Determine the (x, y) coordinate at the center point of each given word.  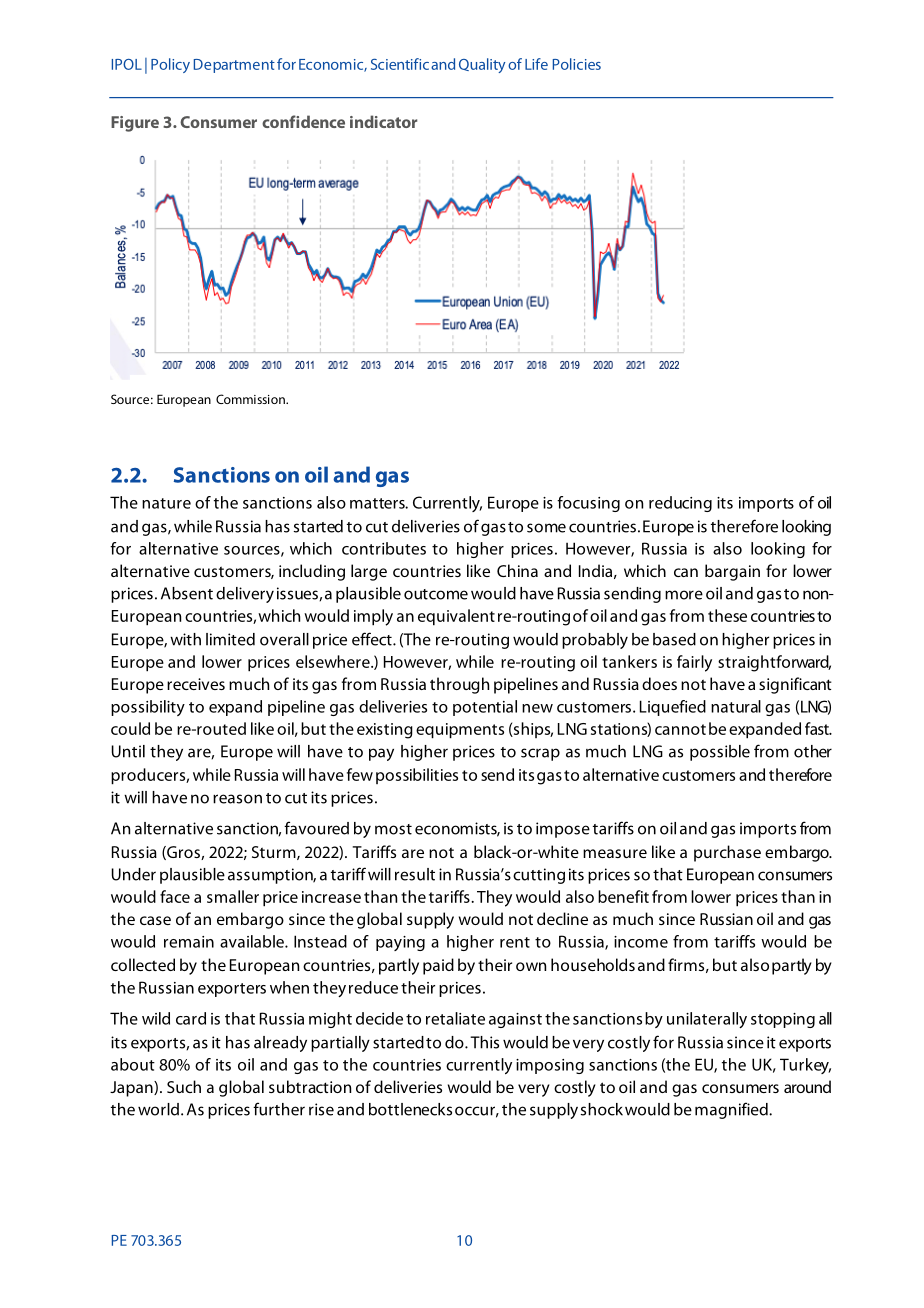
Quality (482, 65)
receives (196, 684)
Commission (251, 399)
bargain (732, 572)
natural (736, 706)
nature (166, 503)
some (546, 528)
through (459, 685)
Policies (577, 64)
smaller (233, 896)
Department (234, 66)
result (415, 874)
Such (184, 1086)
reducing (680, 504)
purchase (727, 853)
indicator (383, 121)
